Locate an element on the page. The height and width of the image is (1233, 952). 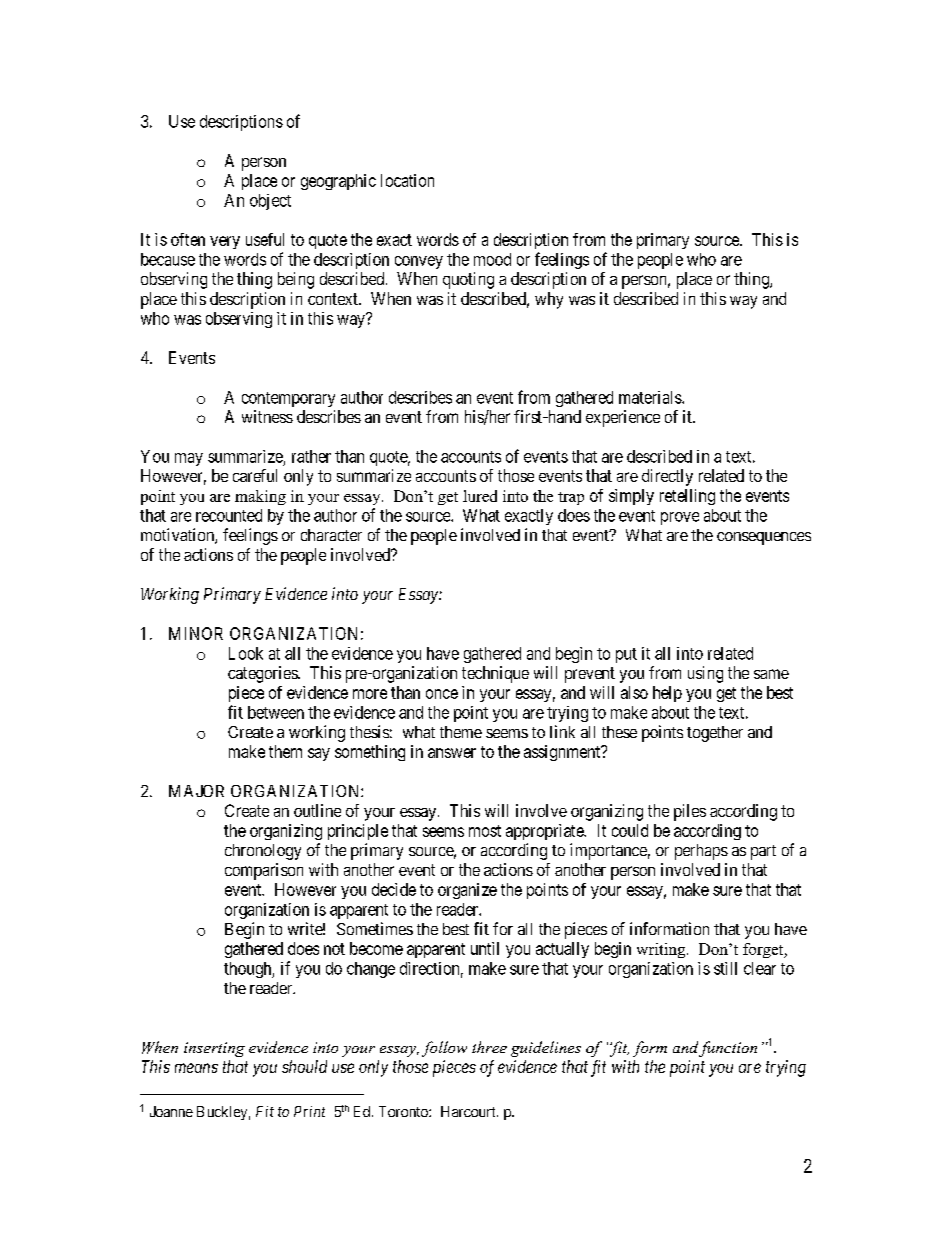
still is located at coordinates (725, 968).
